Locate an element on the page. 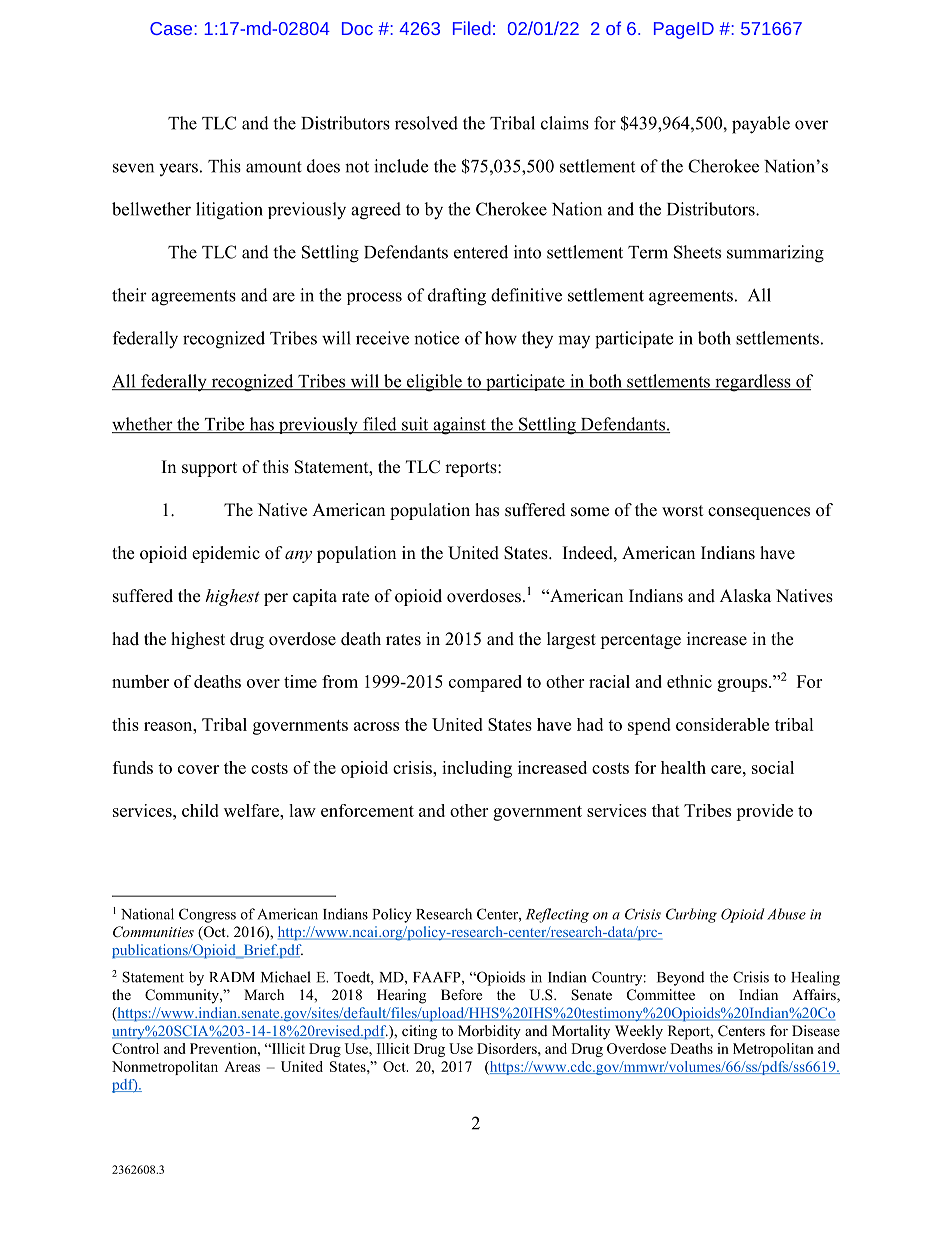  number is located at coordinates (140, 681).
